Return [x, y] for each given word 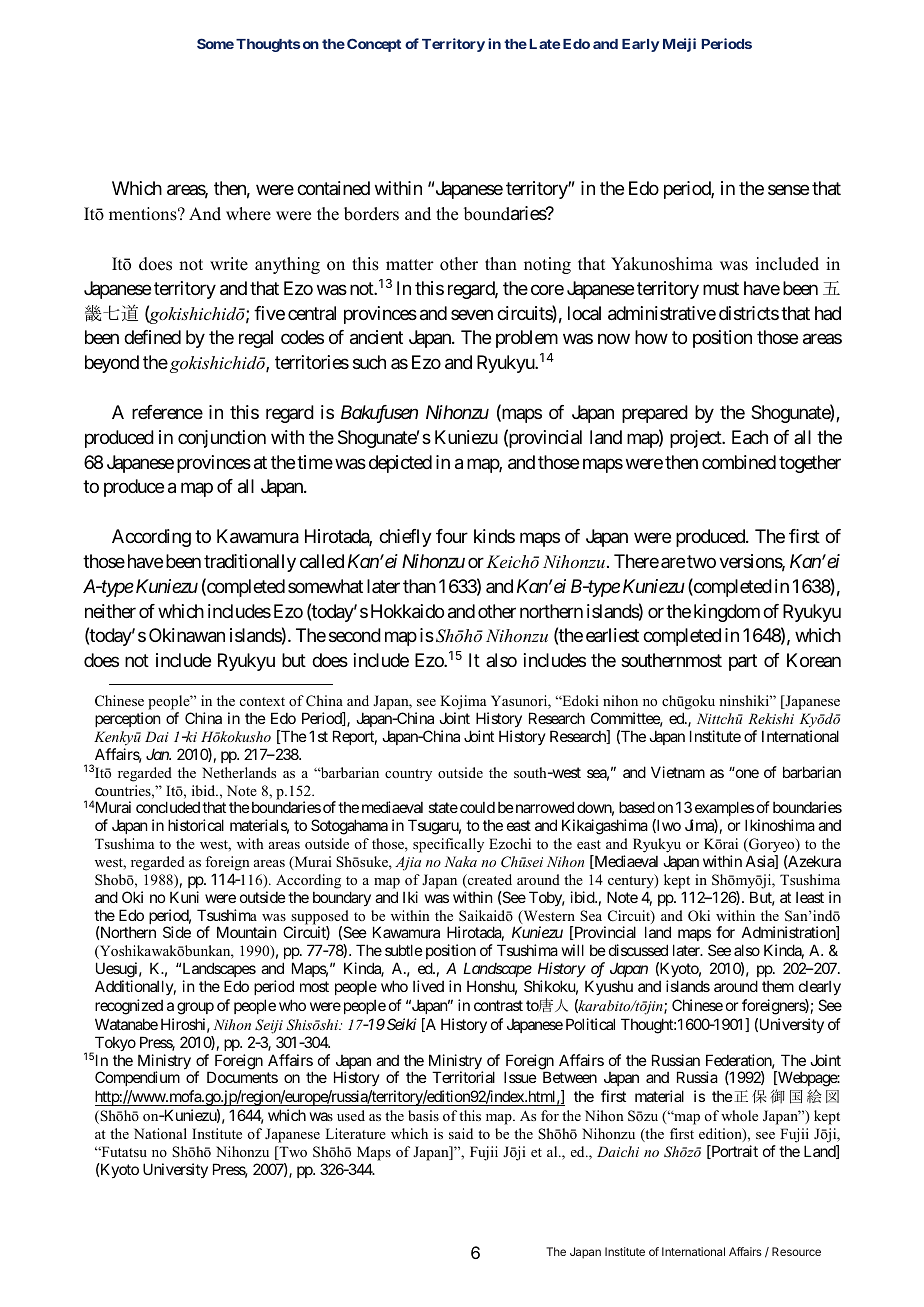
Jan [158, 754]
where [248, 214]
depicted [400, 464]
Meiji [679, 45]
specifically [448, 845]
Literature [355, 1133]
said [461, 1133]
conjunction [222, 439]
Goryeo [772, 847]
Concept [374, 45]
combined [739, 462]
